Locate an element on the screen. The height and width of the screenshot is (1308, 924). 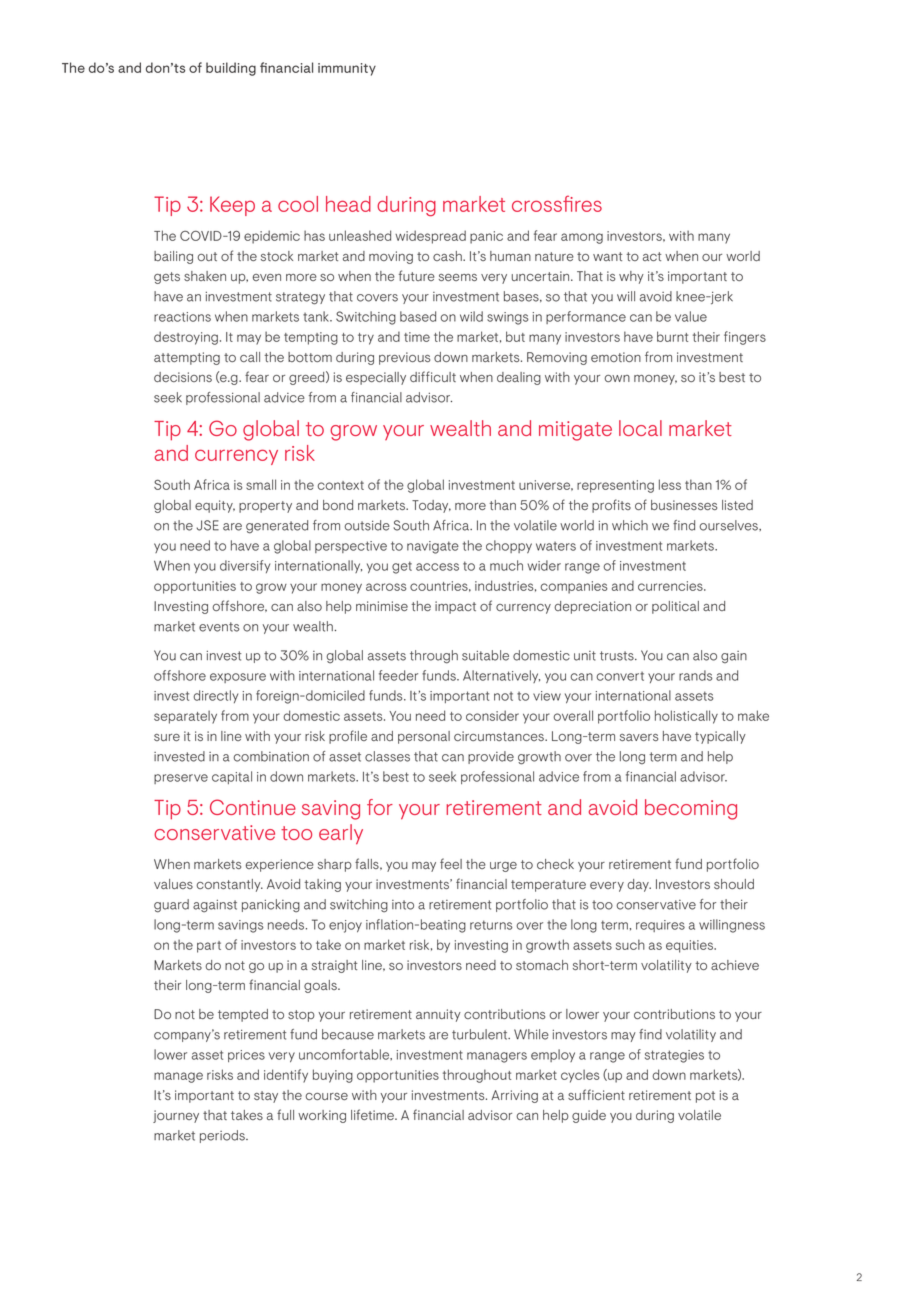
businesses is located at coordinates (684, 505).
